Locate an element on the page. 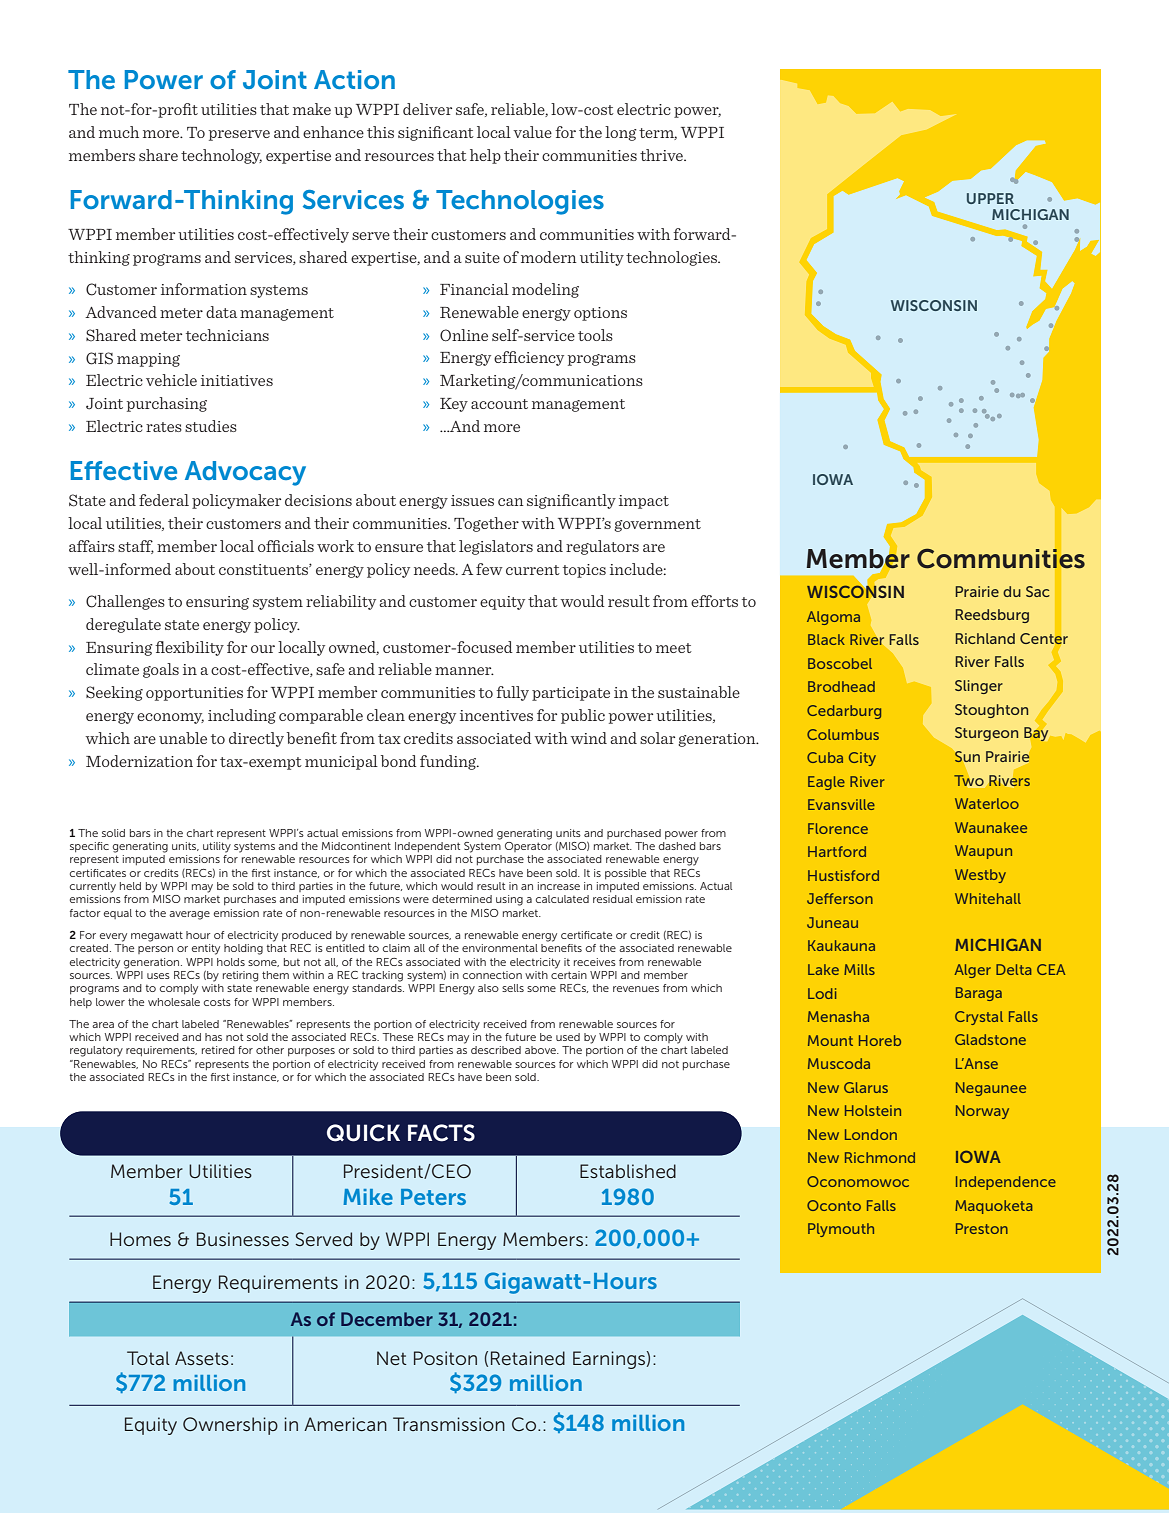 The image size is (1169, 1513). value is located at coordinates (532, 132).
